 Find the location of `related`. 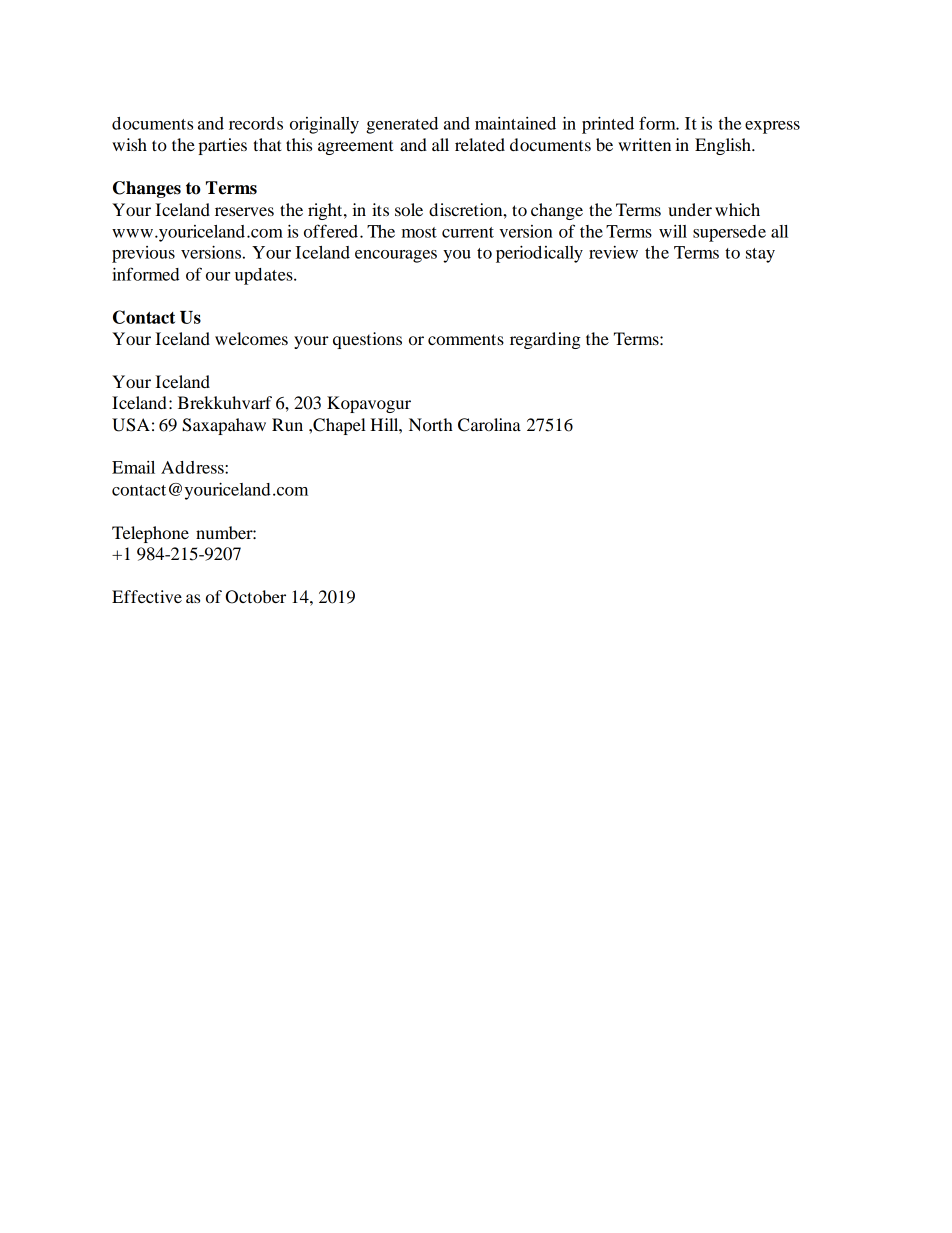

related is located at coordinates (480, 144).
